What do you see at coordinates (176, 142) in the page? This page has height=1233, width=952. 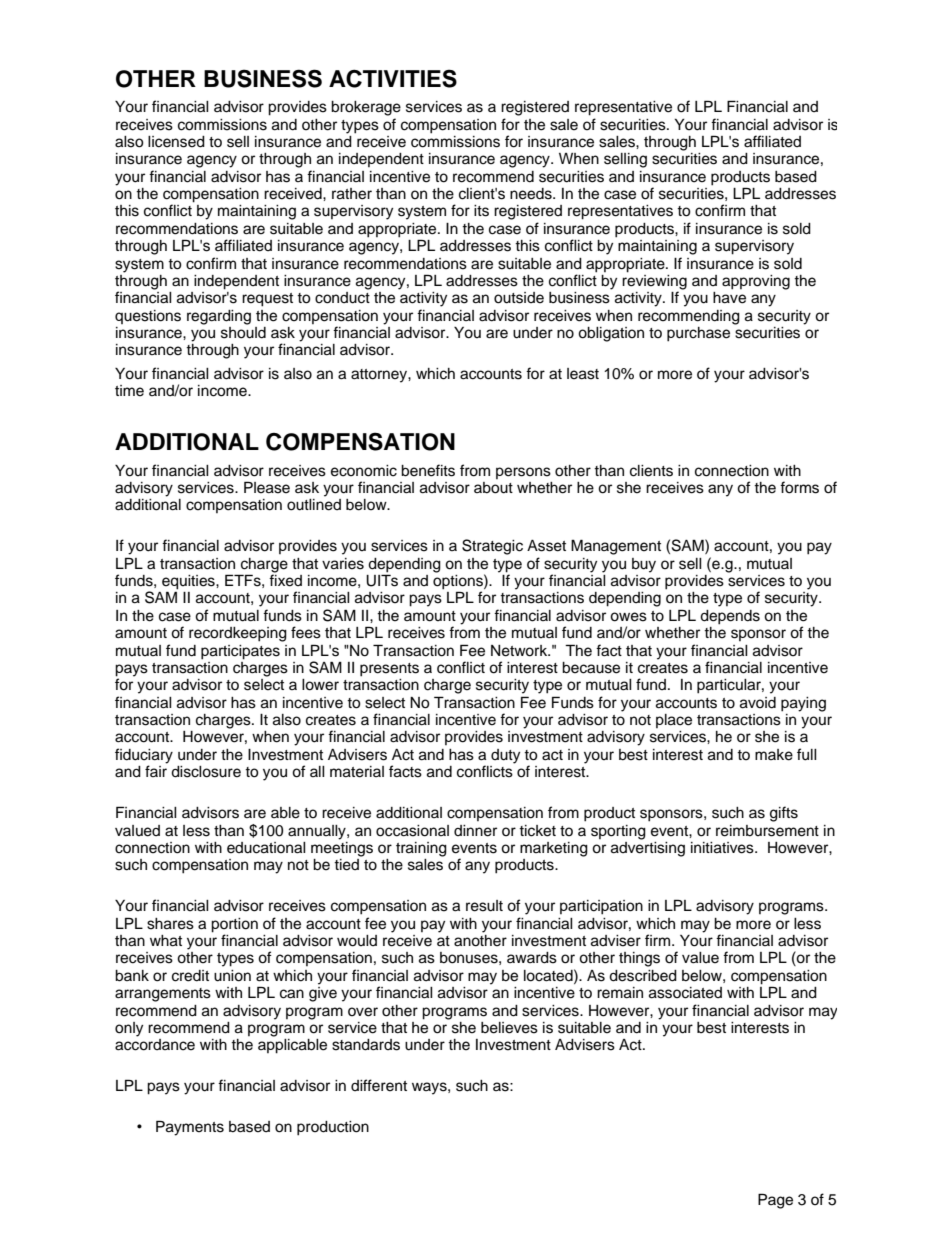 I see `licensed` at bounding box center [176, 142].
